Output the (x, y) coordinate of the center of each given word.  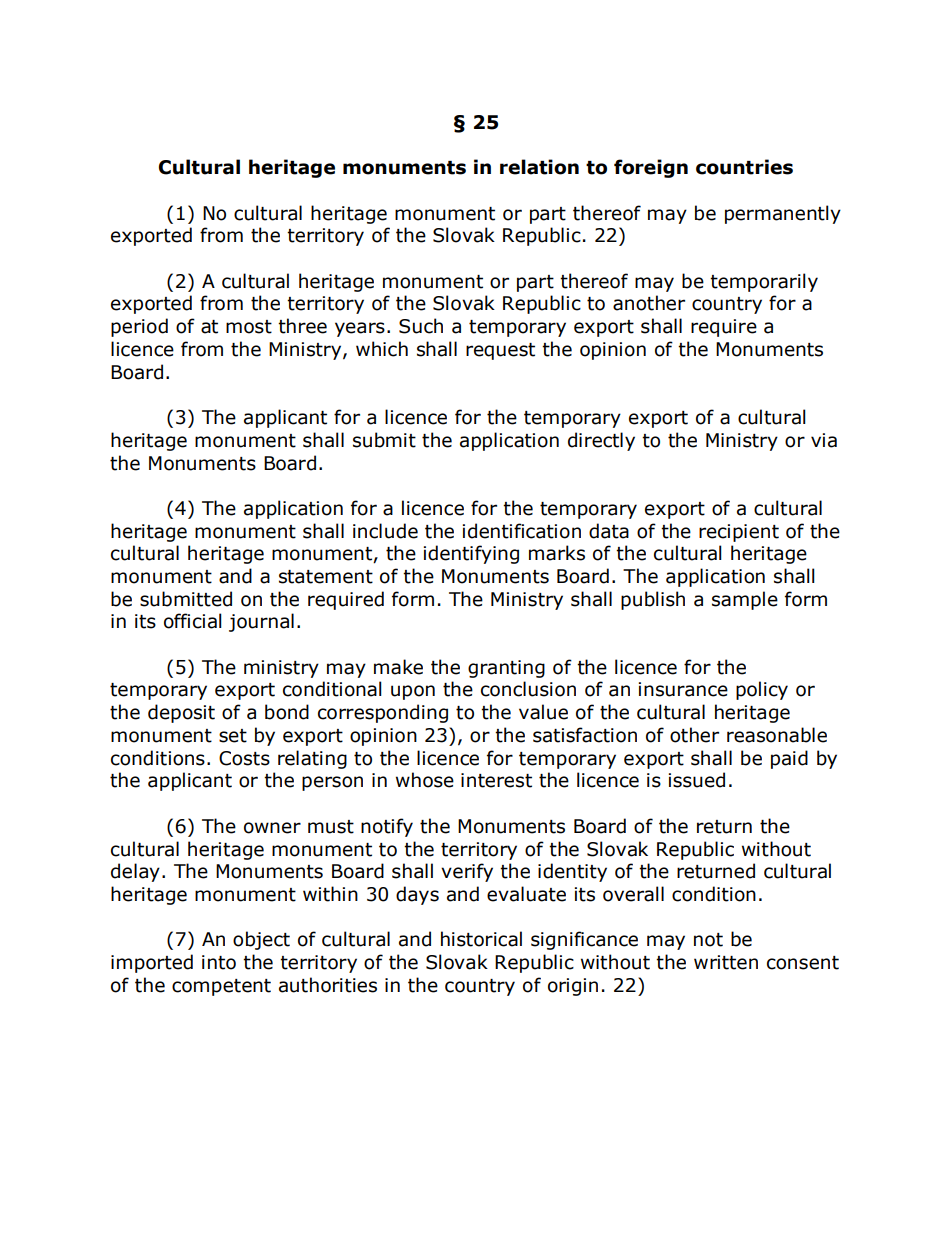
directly (601, 441)
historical (481, 939)
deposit (181, 713)
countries (744, 167)
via (824, 440)
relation (539, 167)
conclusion (528, 689)
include (385, 531)
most (249, 327)
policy (762, 690)
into (219, 962)
